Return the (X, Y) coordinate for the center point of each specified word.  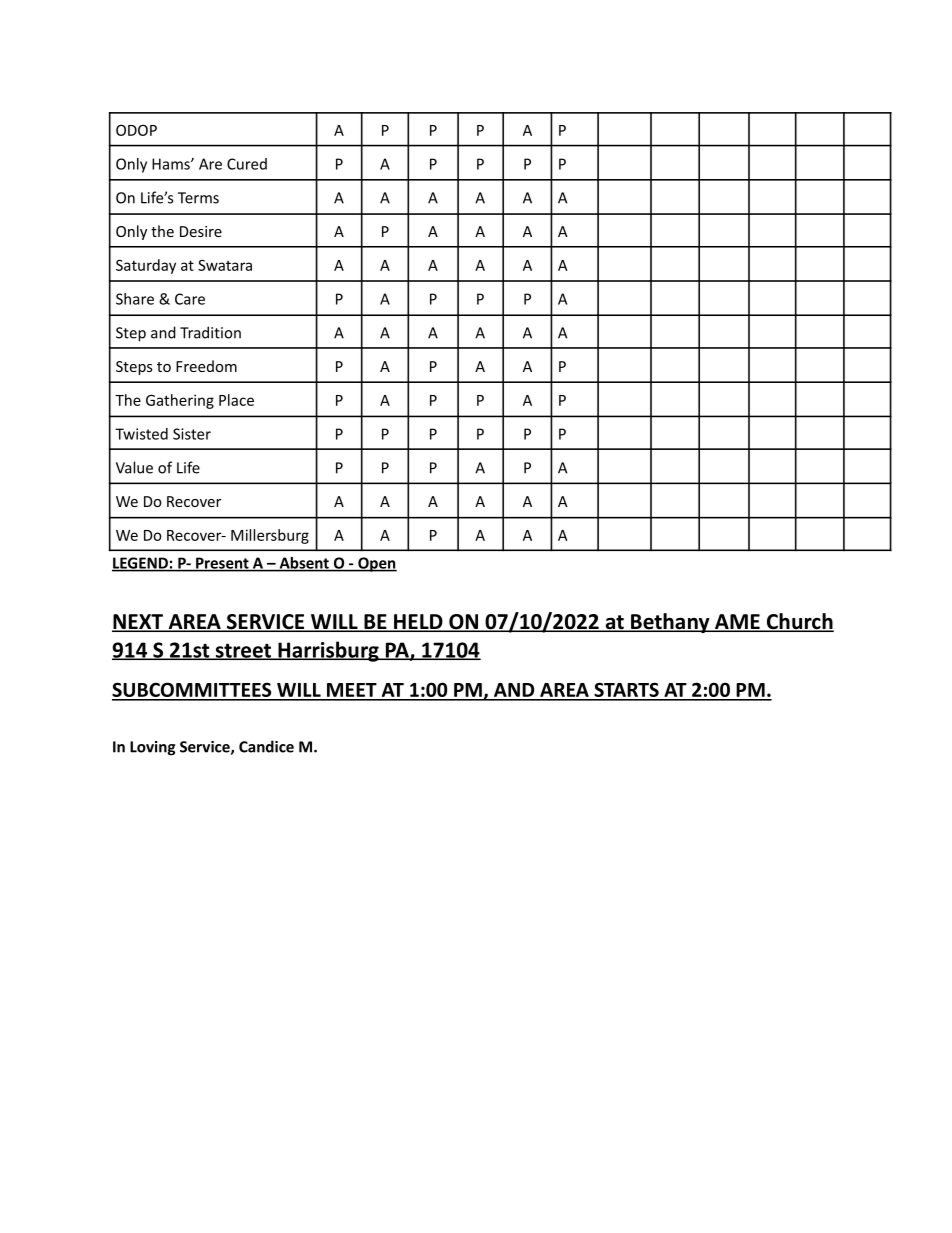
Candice (266, 746)
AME (737, 622)
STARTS (626, 691)
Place (236, 400)
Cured (247, 164)
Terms (198, 198)
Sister (192, 434)
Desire (201, 231)
